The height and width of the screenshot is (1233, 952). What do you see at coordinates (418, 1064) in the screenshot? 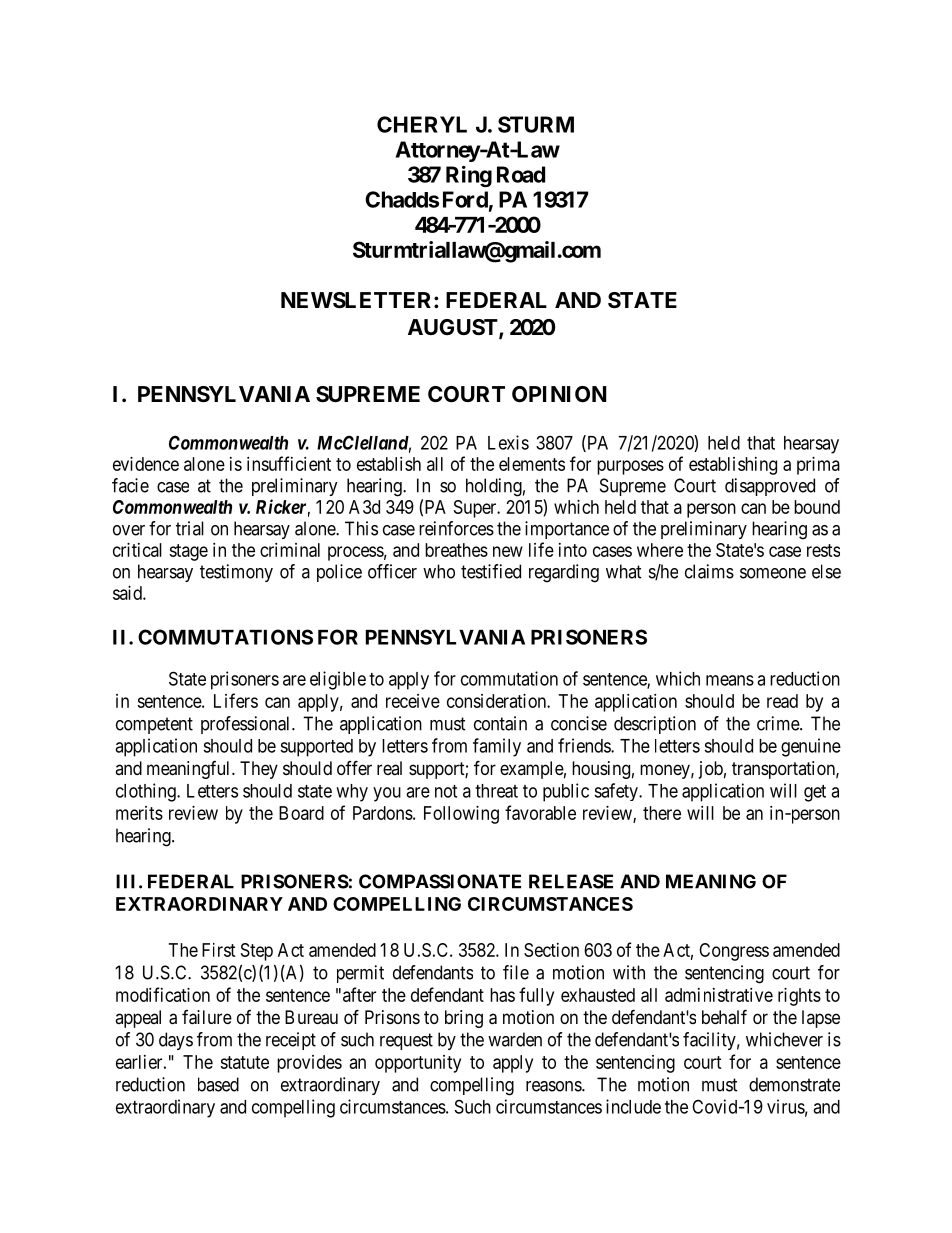
I see `opportunity` at bounding box center [418, 1064].
